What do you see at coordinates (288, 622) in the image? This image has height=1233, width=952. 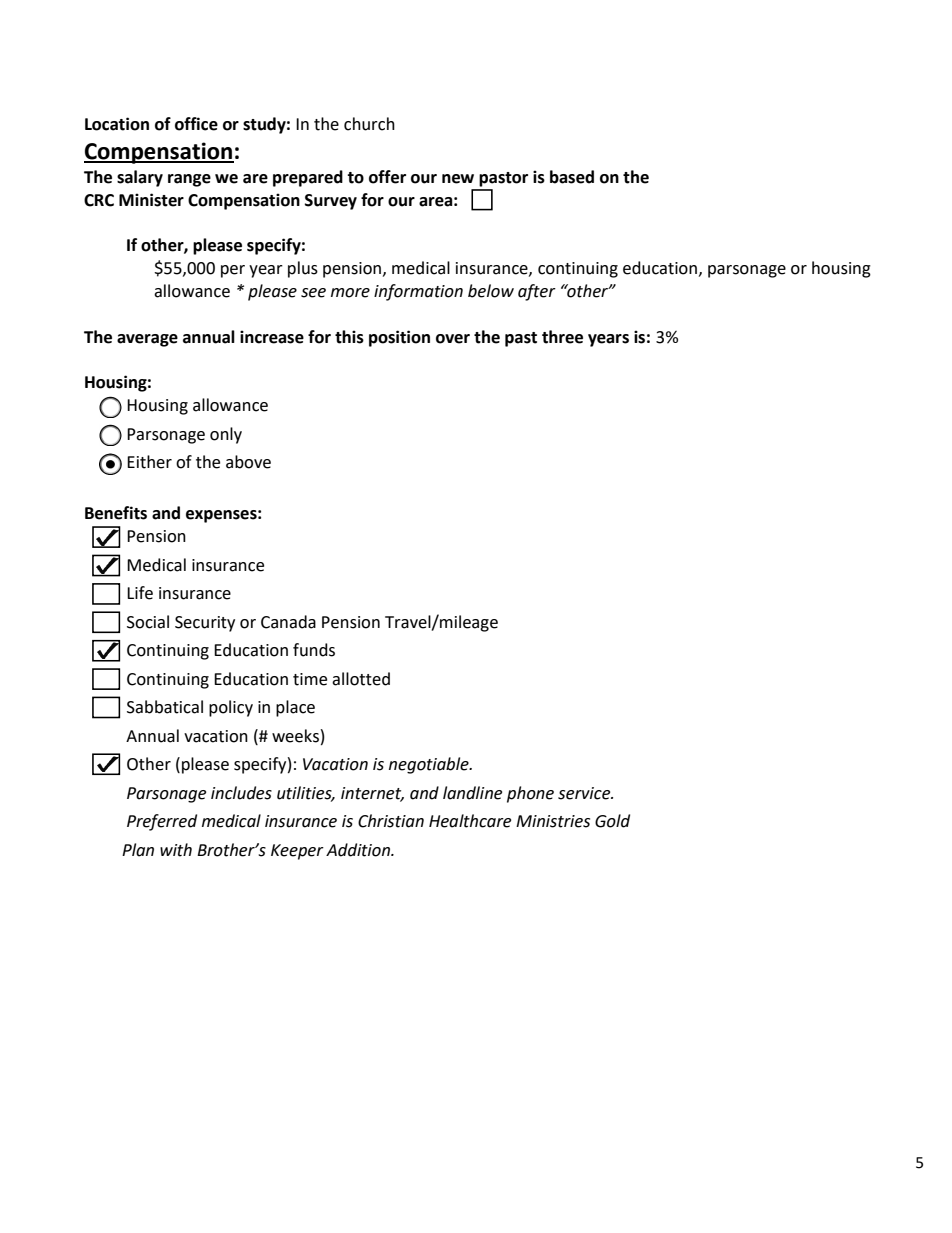 I see `Canada` at bounding box center [288, 622].
